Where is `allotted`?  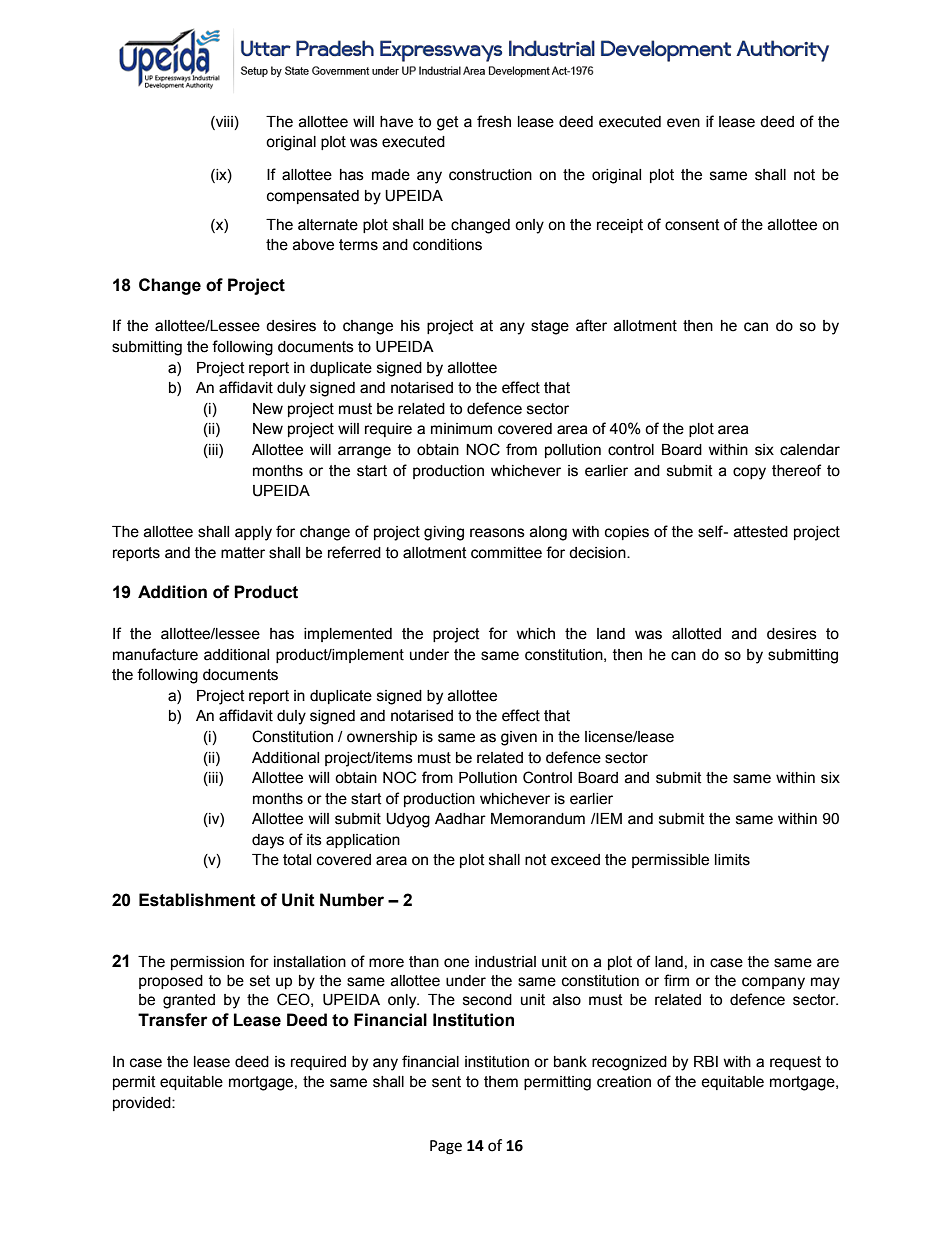
allotted is located at coordinates (696, 634).
